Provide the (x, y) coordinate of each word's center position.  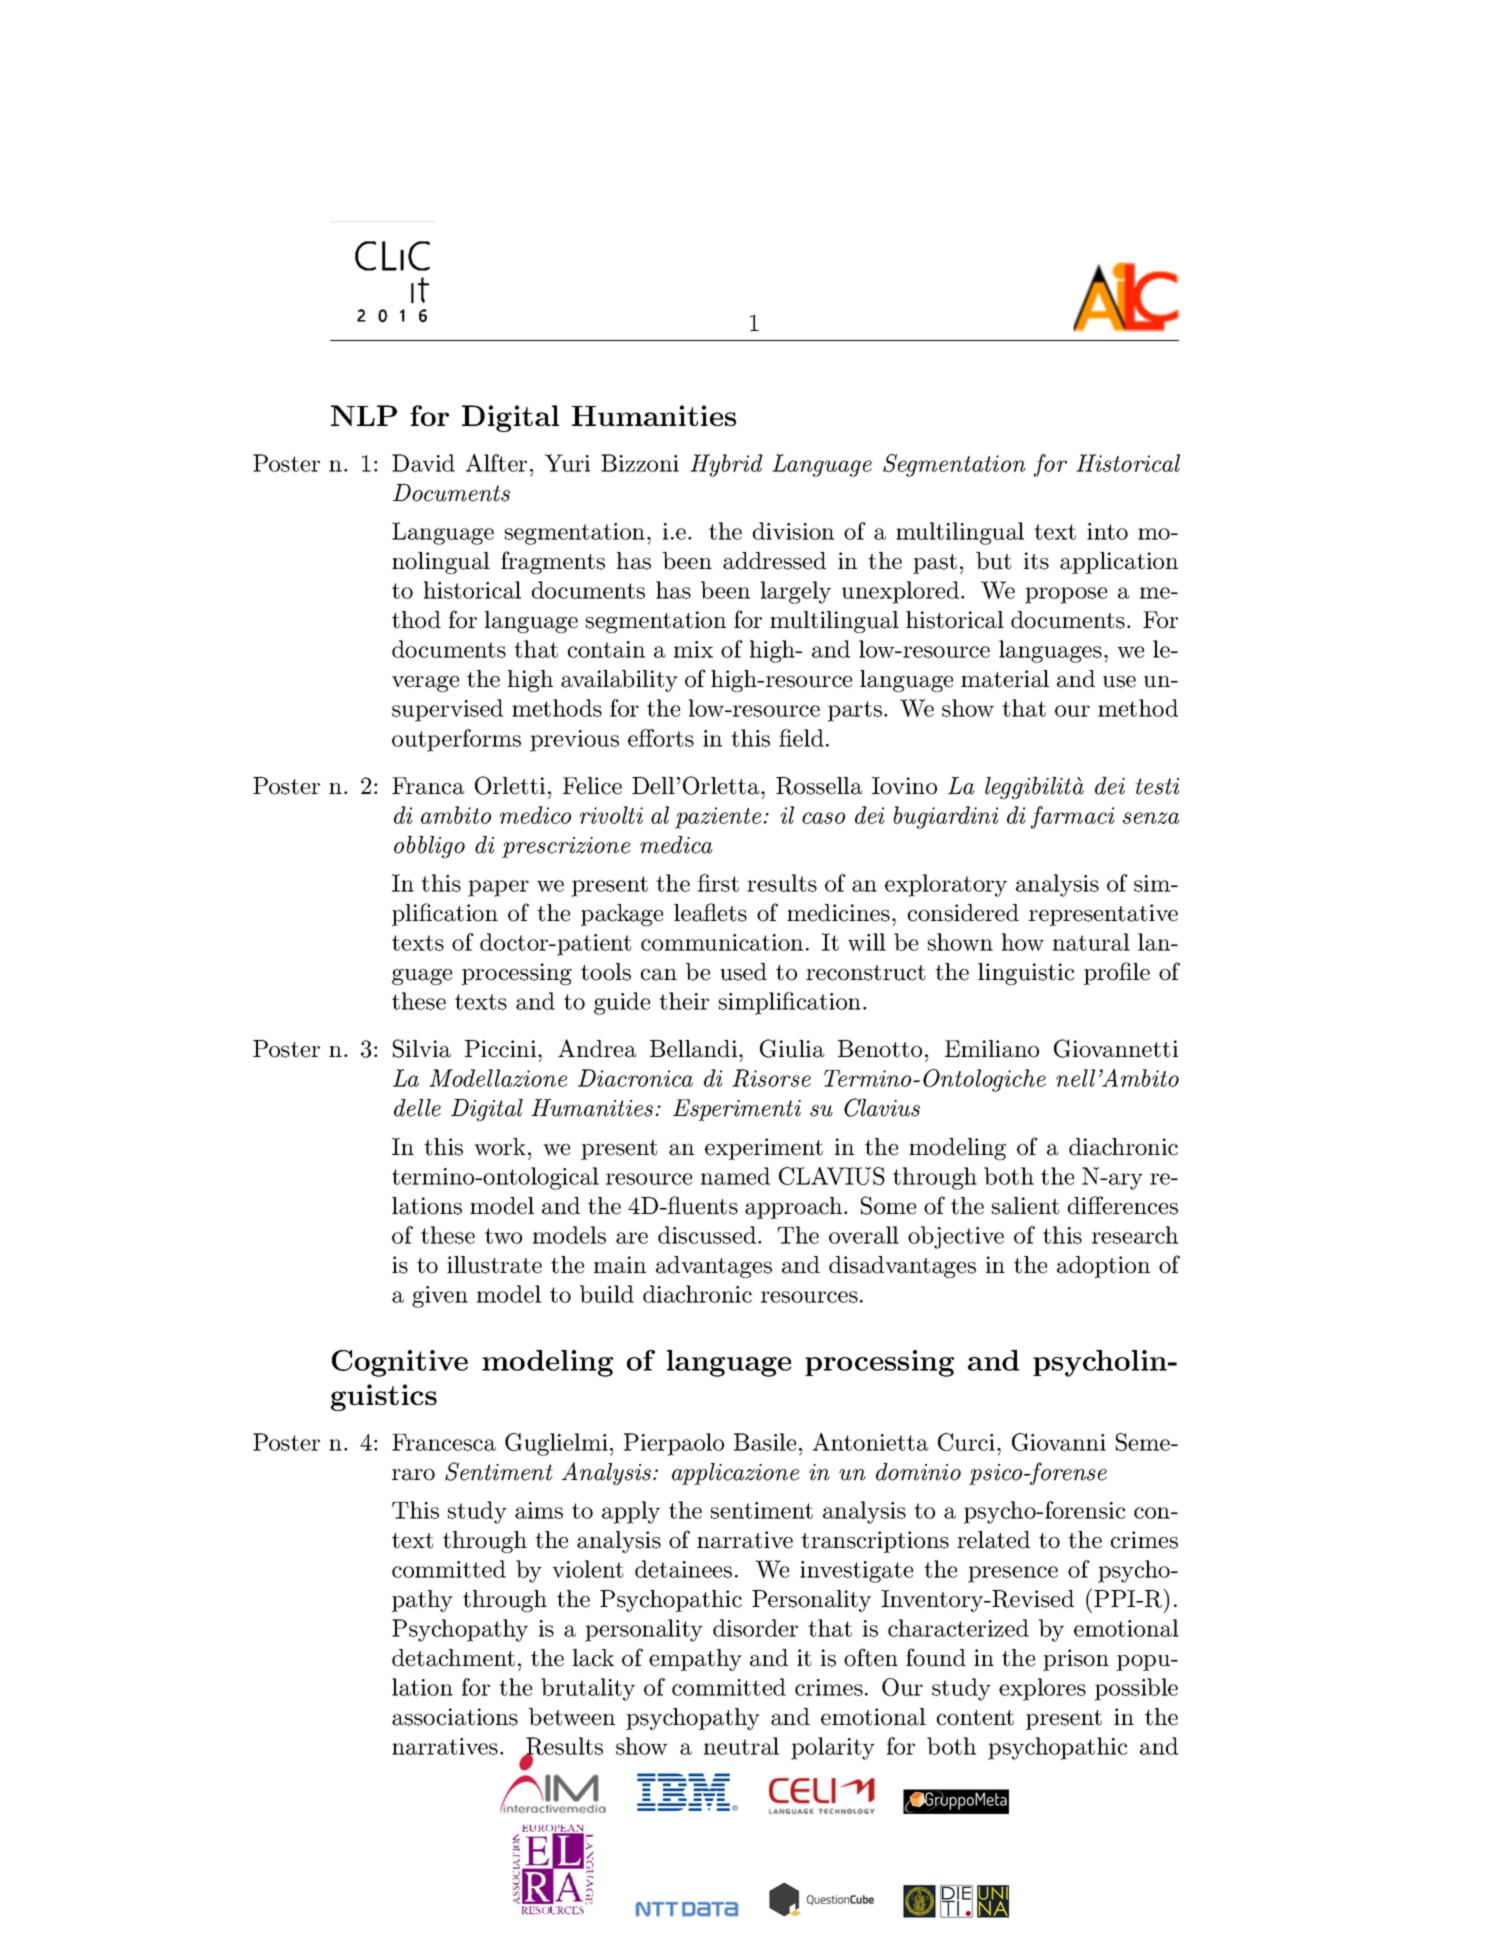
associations (455, 1717)
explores (1042, 1689)
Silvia (422, 1048)
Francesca (444, 1442)
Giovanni (1059, 1442)
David (423, 463)
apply (631, 1512)
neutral (741, 1746)
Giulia (792, 1048)
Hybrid (726, 465)
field (801, 738)
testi (1157, 786)
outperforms (456, 740)
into (1107, 531)
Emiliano (992, 1049)
